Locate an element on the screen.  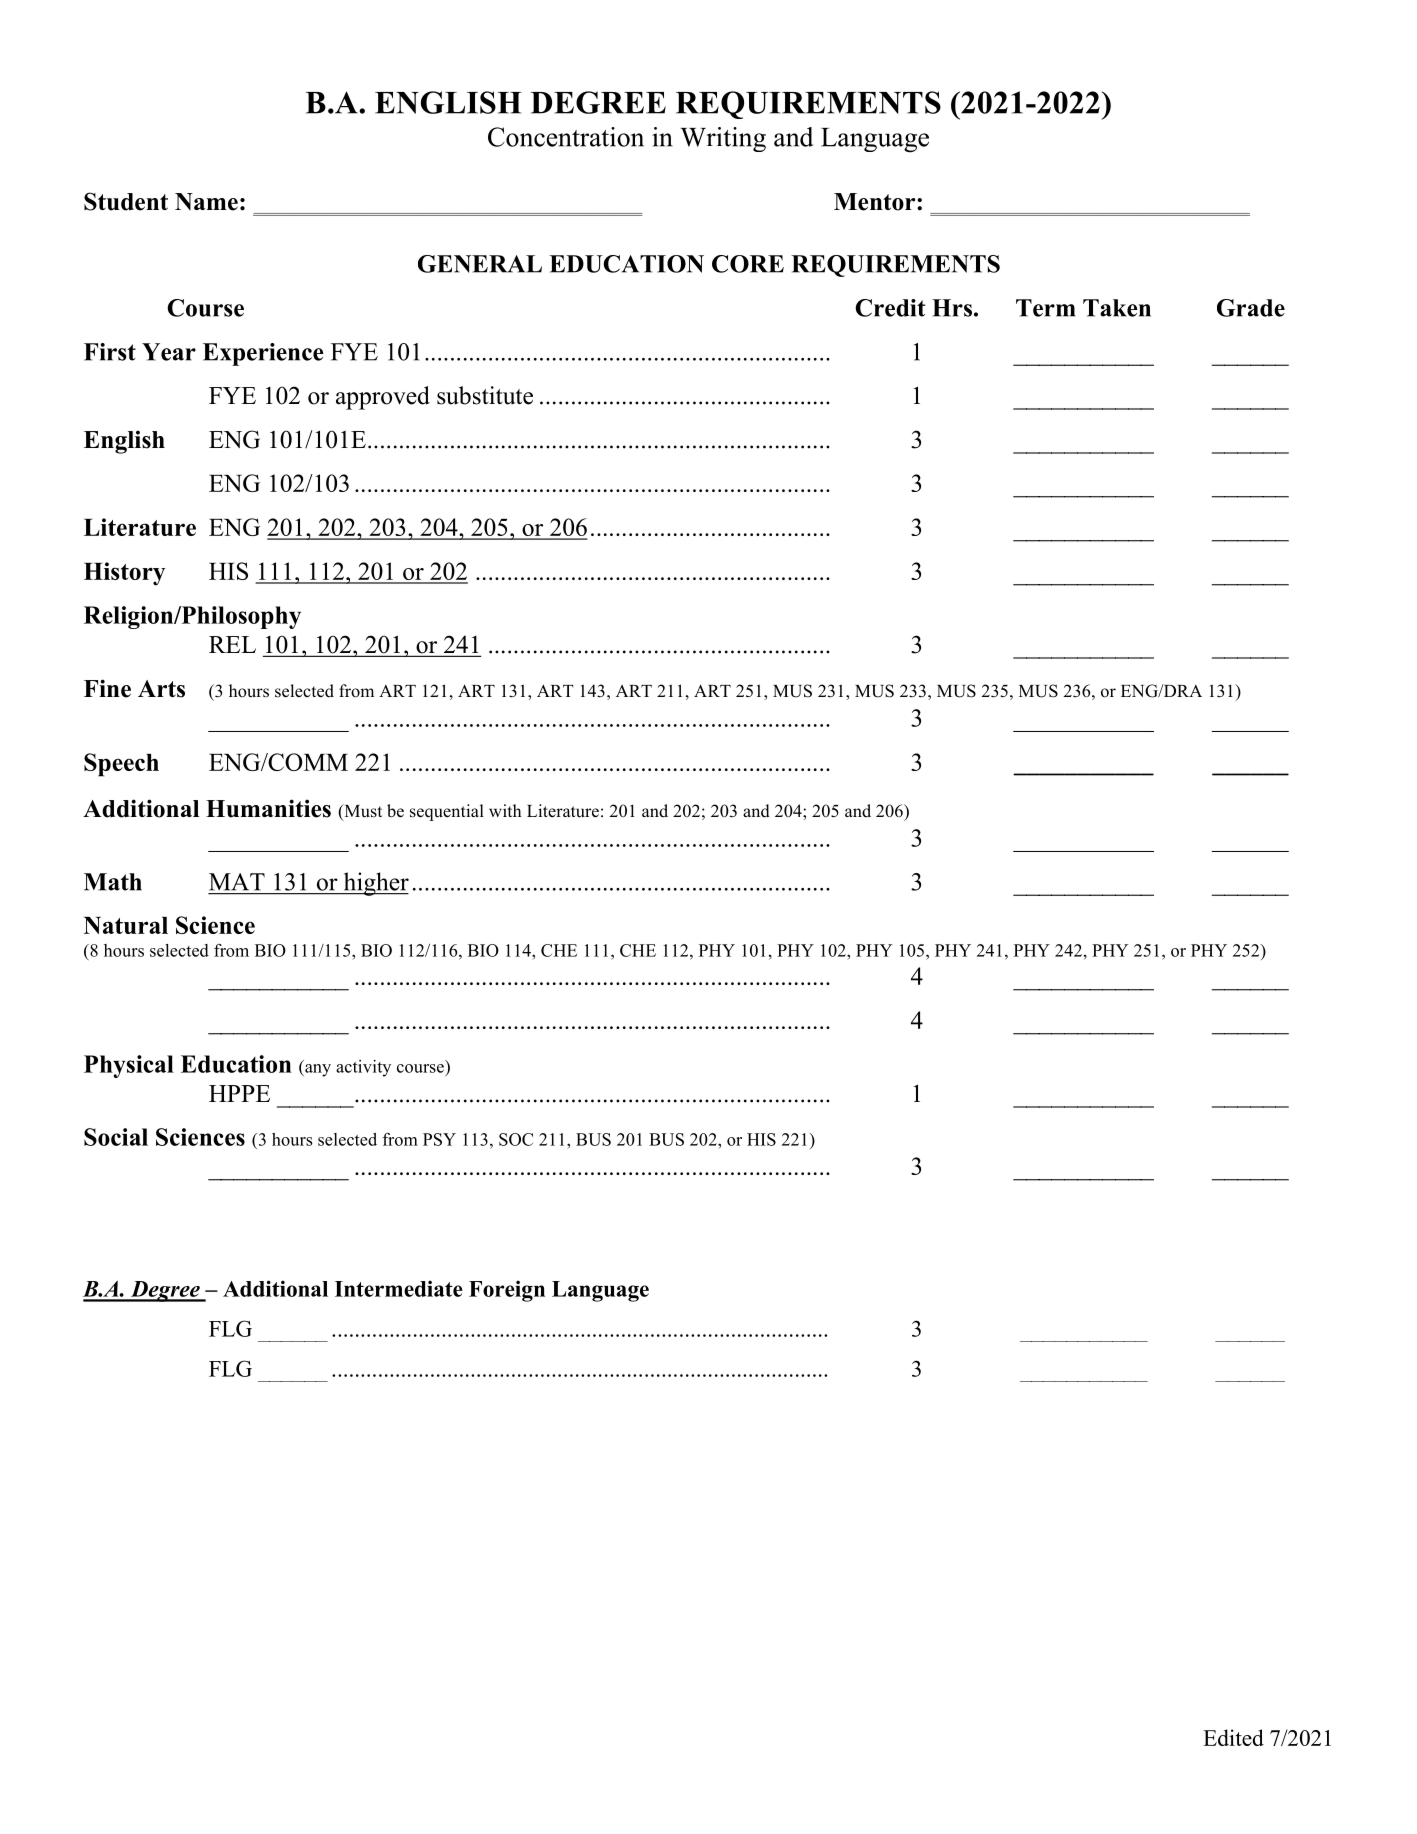
Natural is located at coordinates (125, 925).
